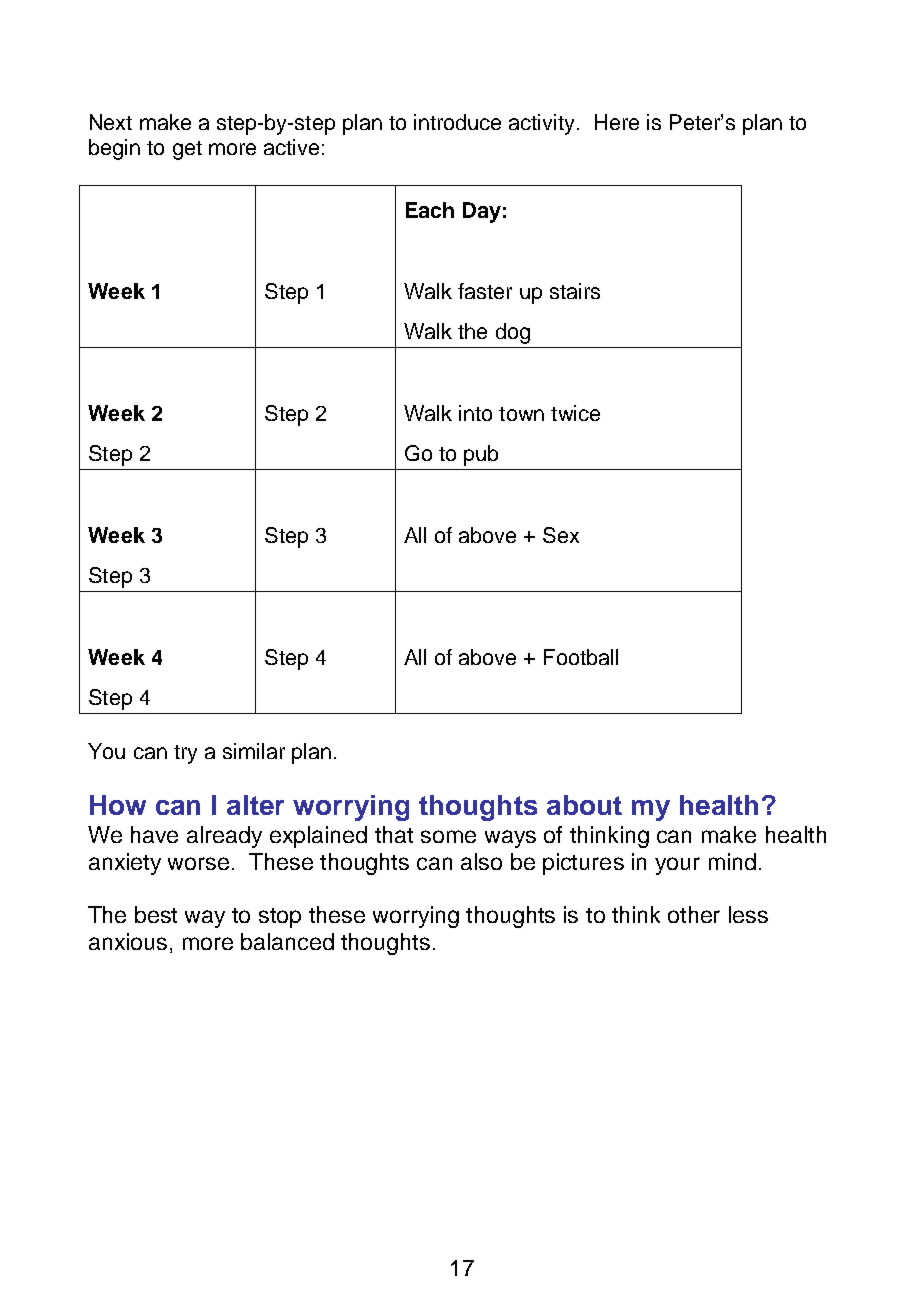 The image size is (924, 1308). What do you see at coordinates (694, 914) in the document?
I see `other` at bounding box center [694, 914].
